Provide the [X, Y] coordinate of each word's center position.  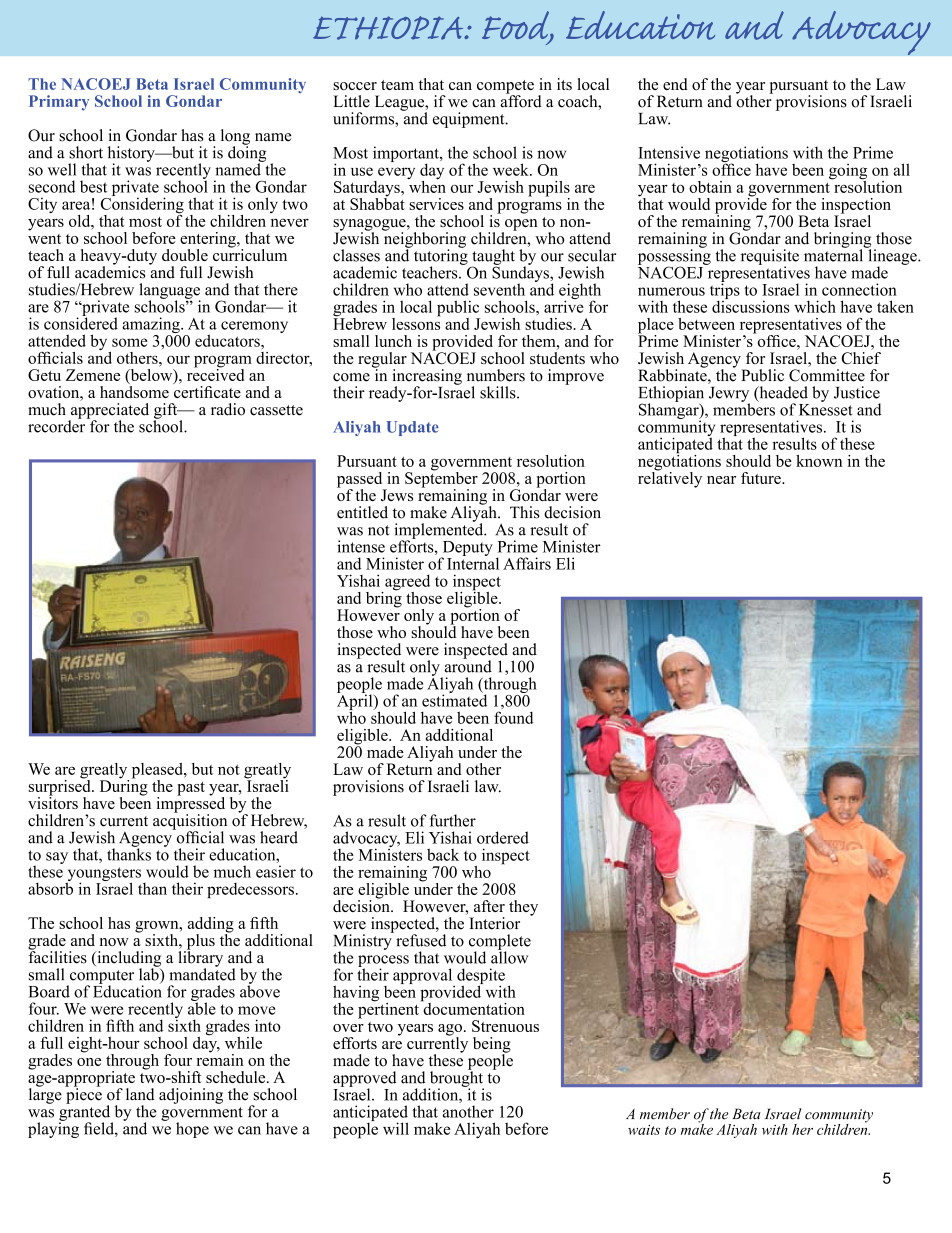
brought [456, 1079]
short [86, 152]
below [151, 374]
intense [361, 546]
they [523, 908]
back [443, 854]
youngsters [103, 875]
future [762, 478]
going [848, 173]
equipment [470, 120]
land [140, 1094]
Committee [827, 375]
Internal [473, 562]
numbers [496, 375]
